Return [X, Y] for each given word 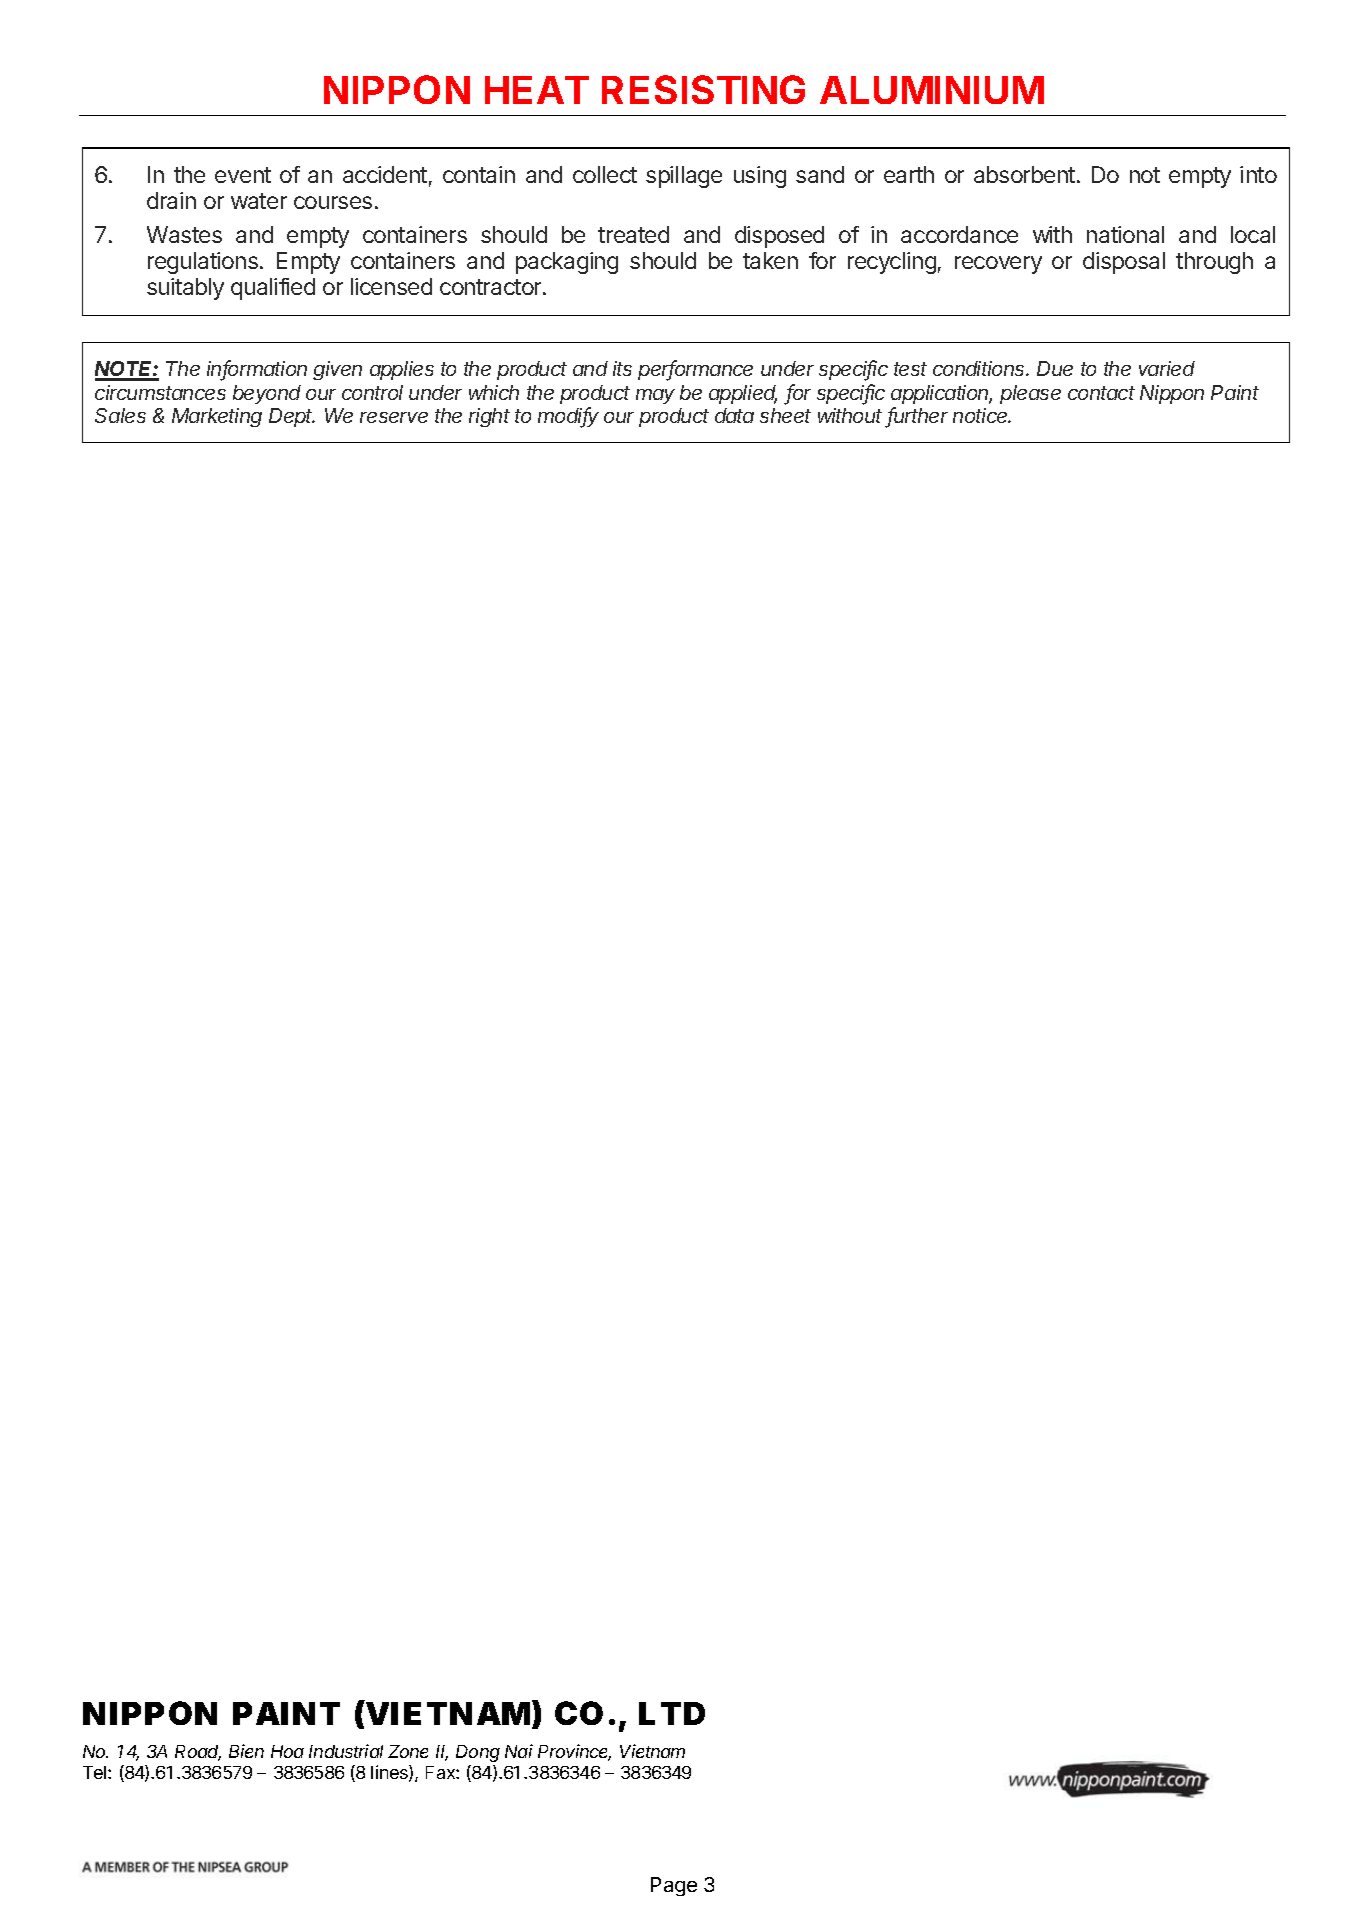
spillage [684, 177]
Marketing [217, 417]
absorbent [1024, 174]
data [734, 415]
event [243, 175]
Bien [246, 1751]
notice [982, 415]
